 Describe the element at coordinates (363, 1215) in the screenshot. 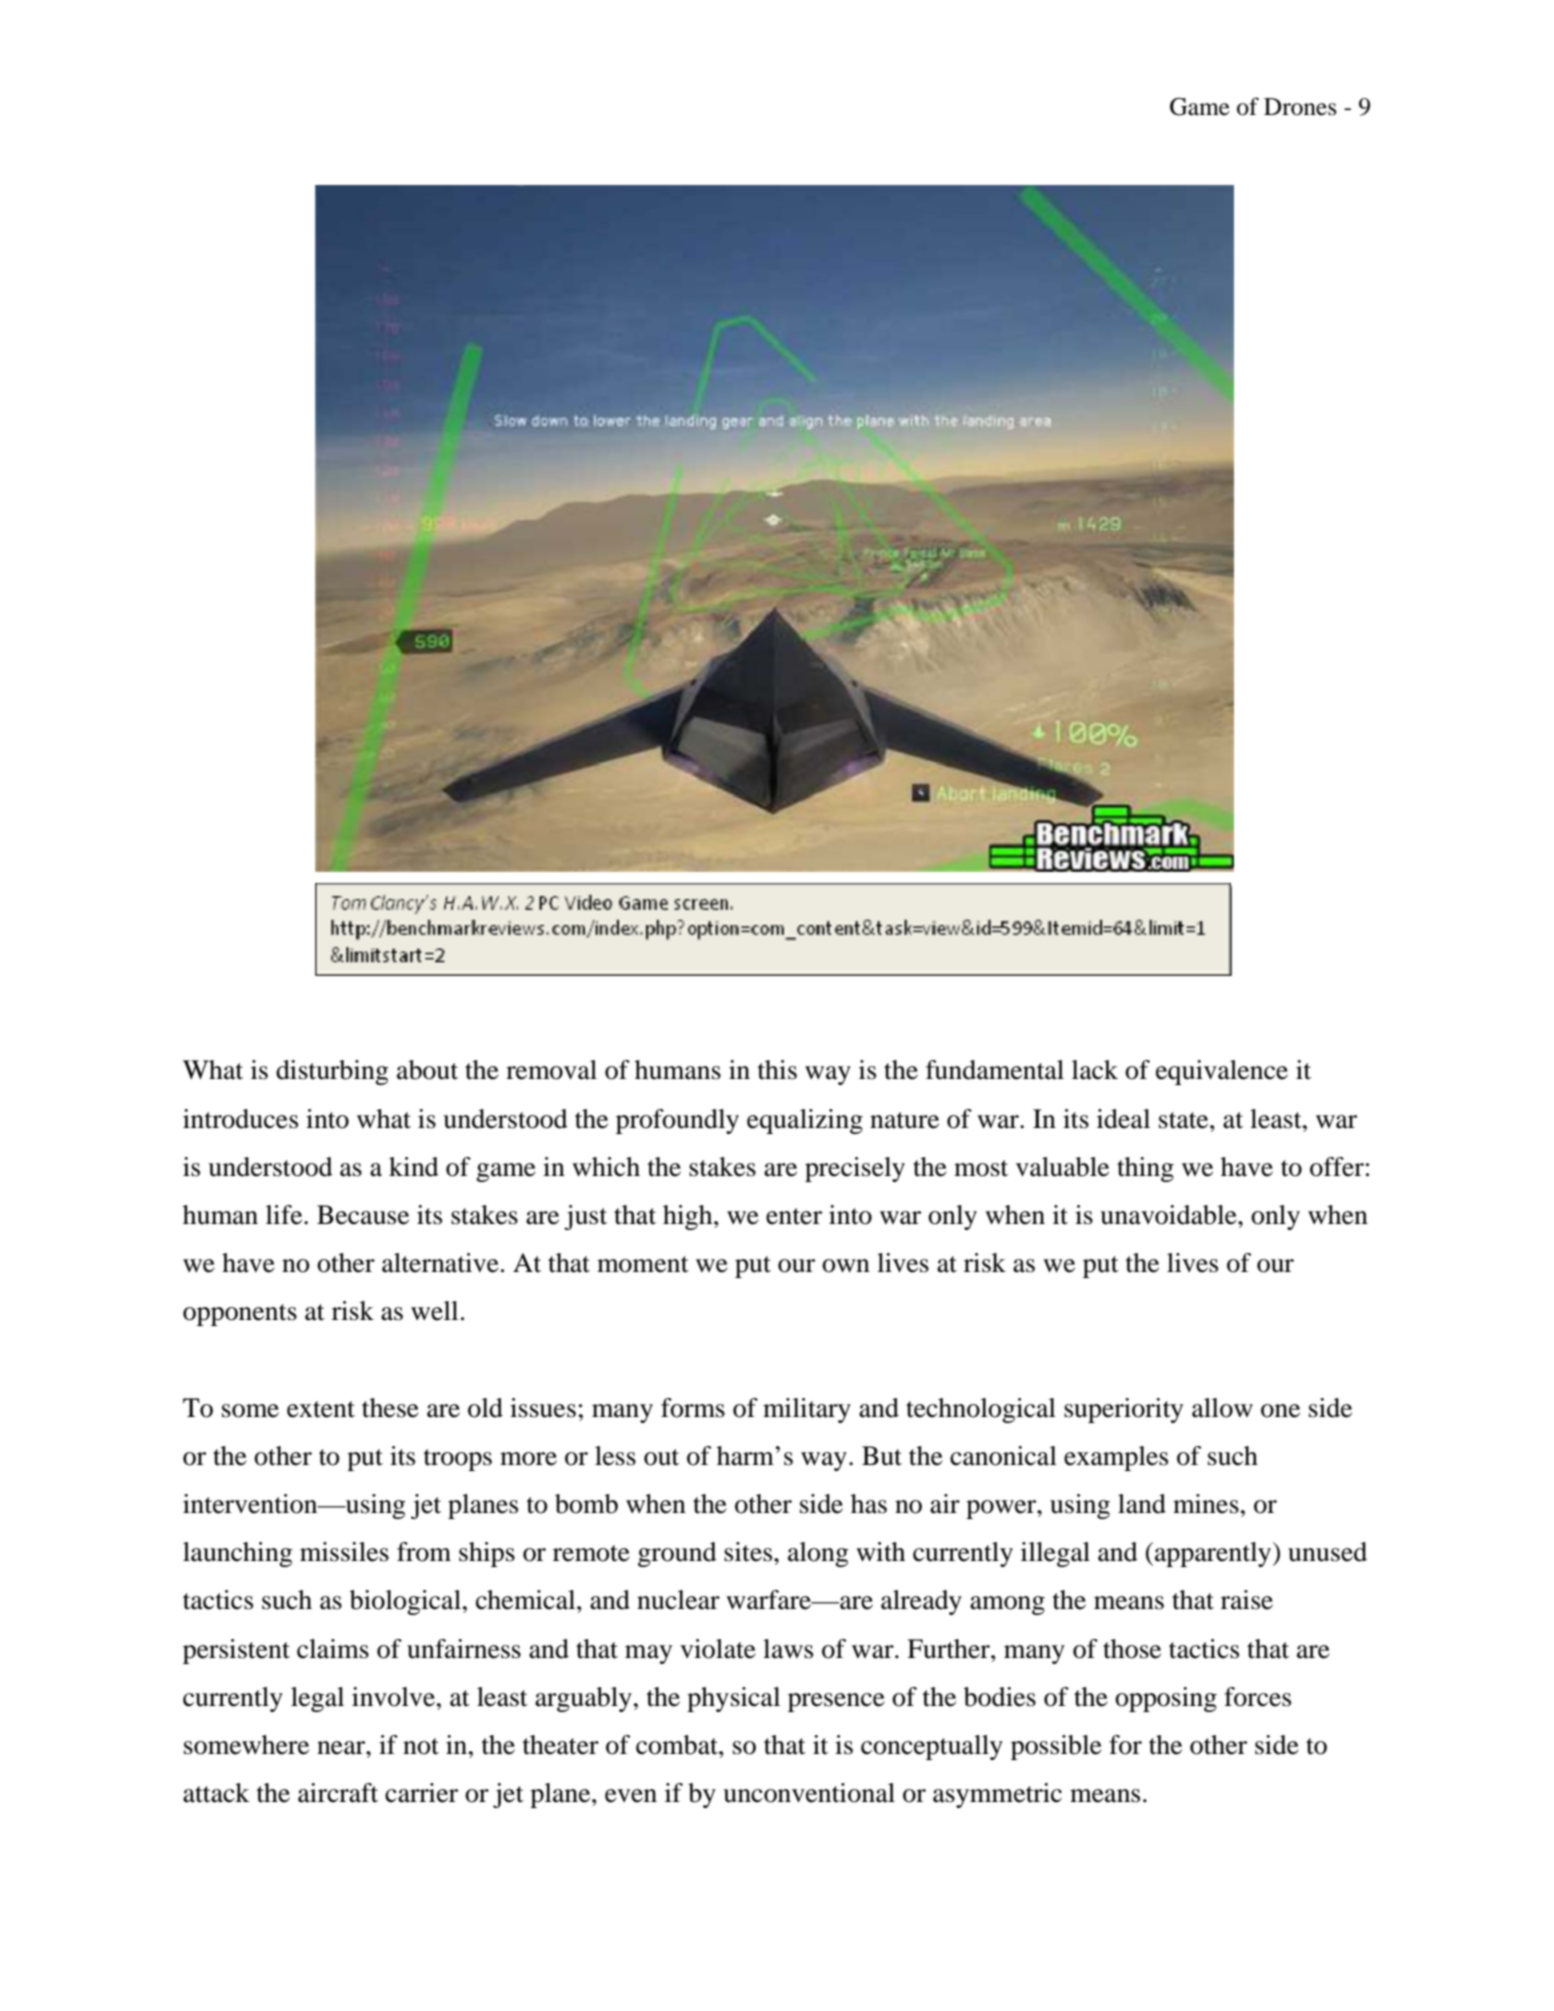

I see `Because` at that location.
